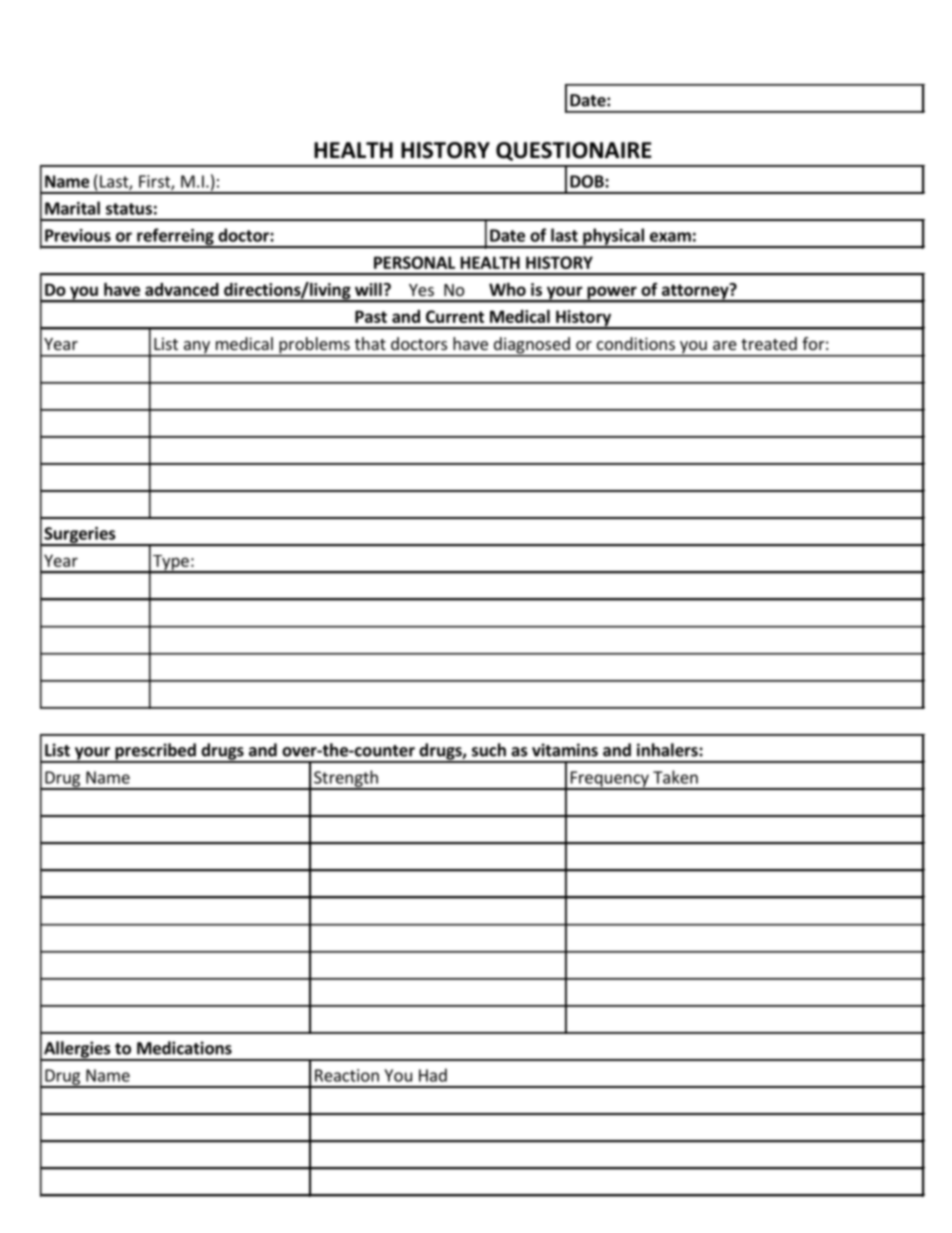  Describe the element at coordinates (171, 563) in the image. I see `Type` at that location.
